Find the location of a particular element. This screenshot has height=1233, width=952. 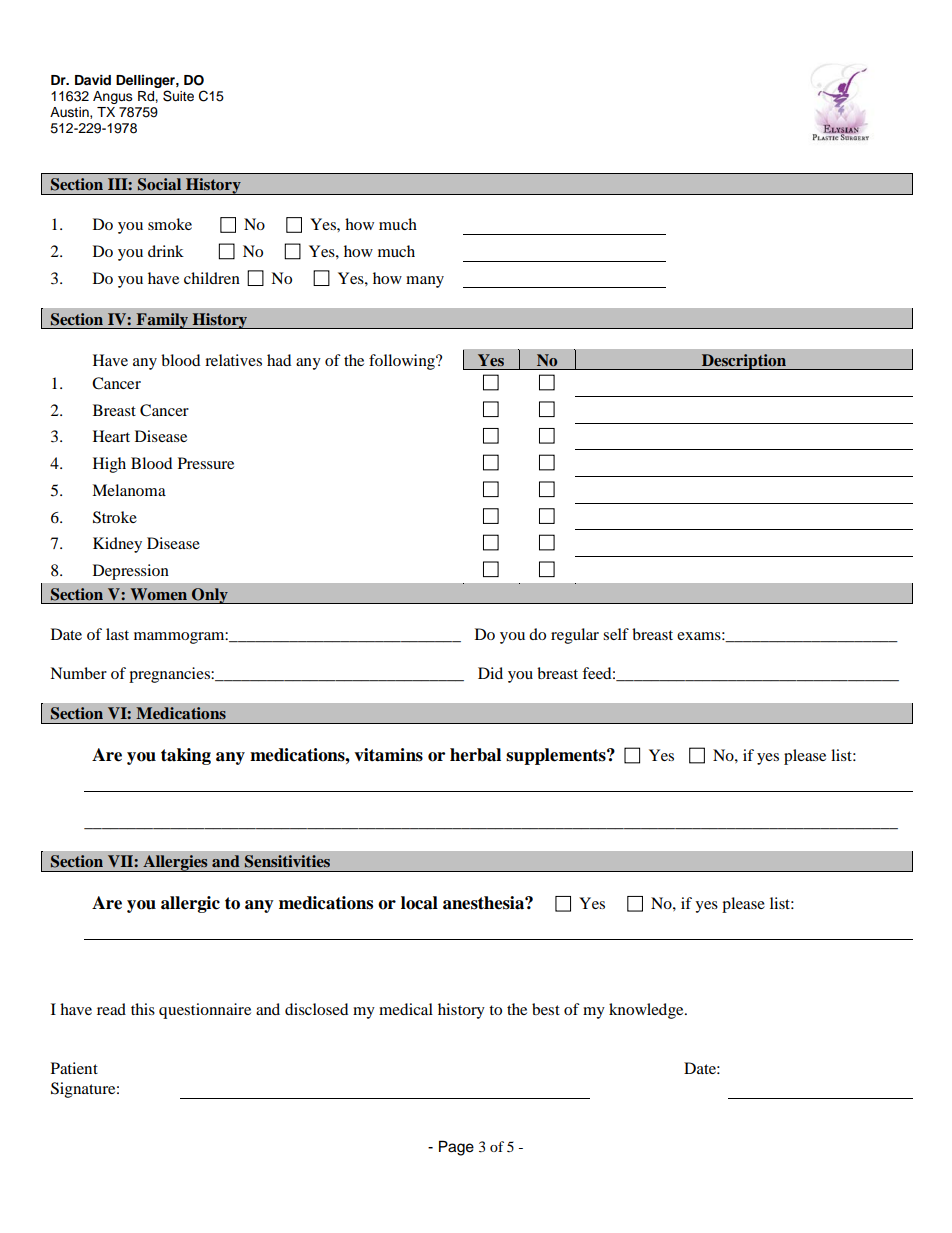

Description is located at coordinates (744, 362).
